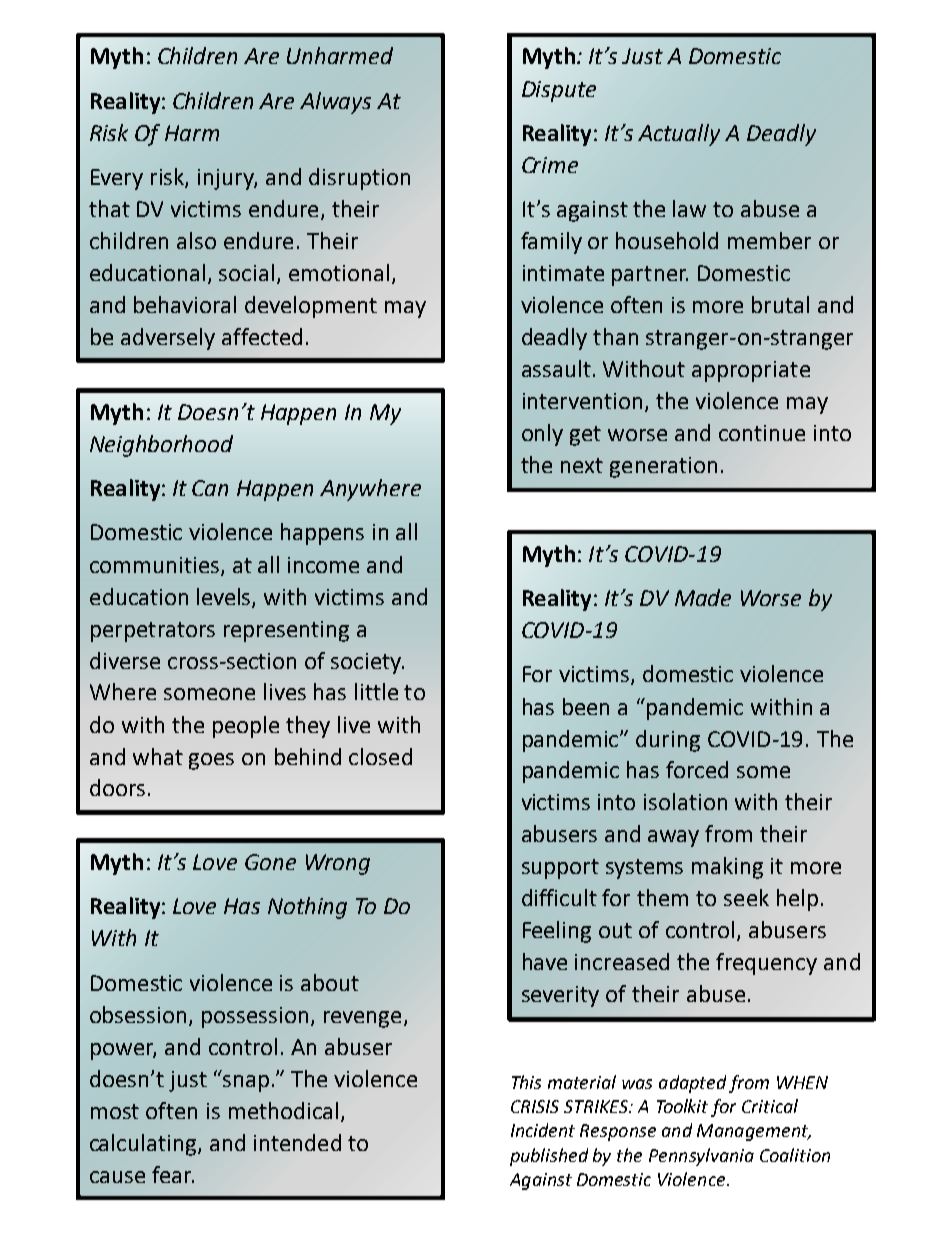 The height and width of the document is (1233, 952). What do you see at coordinates (117, 179) in the document?
I see `Every` at bounding box center [117, 179].
